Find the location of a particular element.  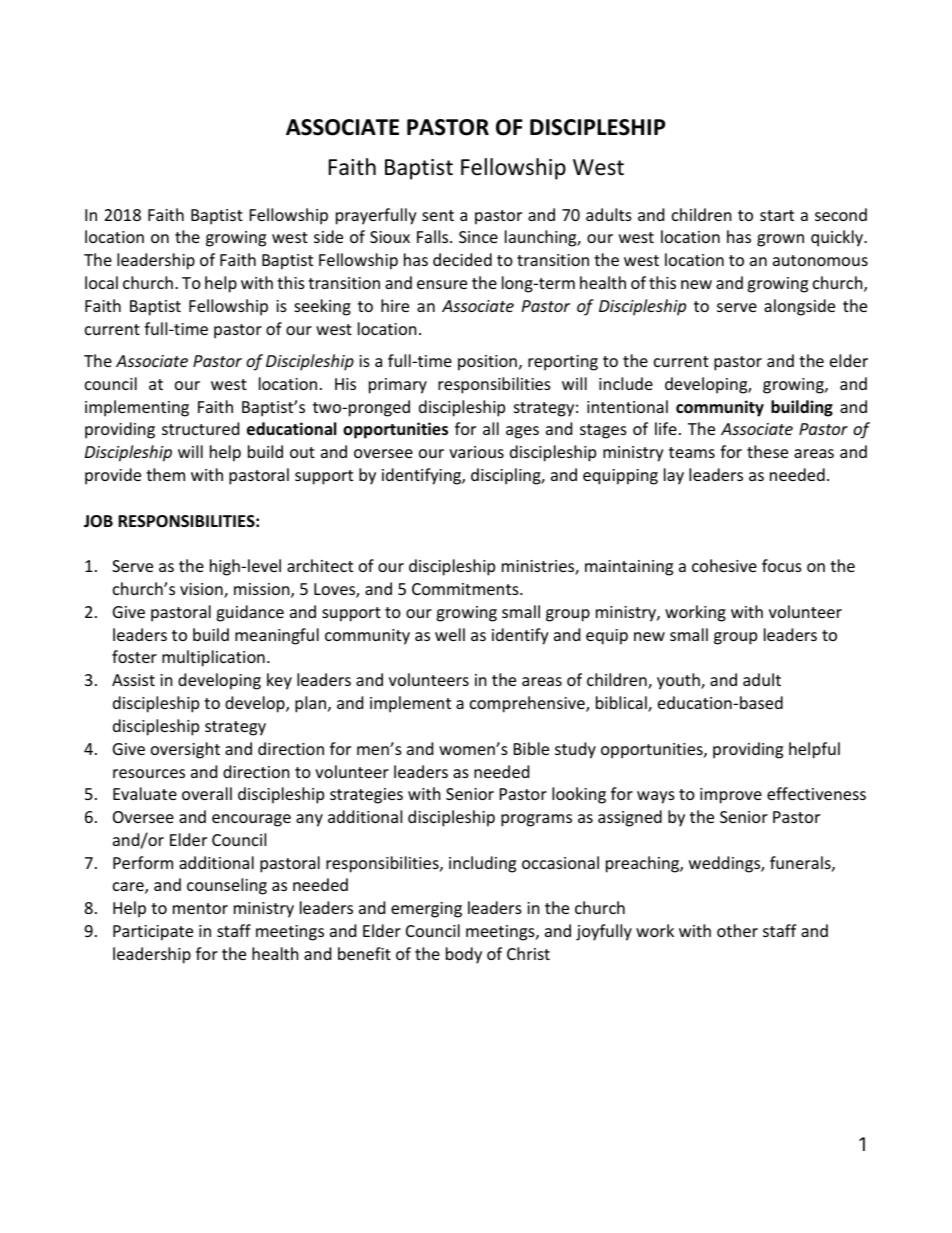

grown is located at coordinates (780, 240).
